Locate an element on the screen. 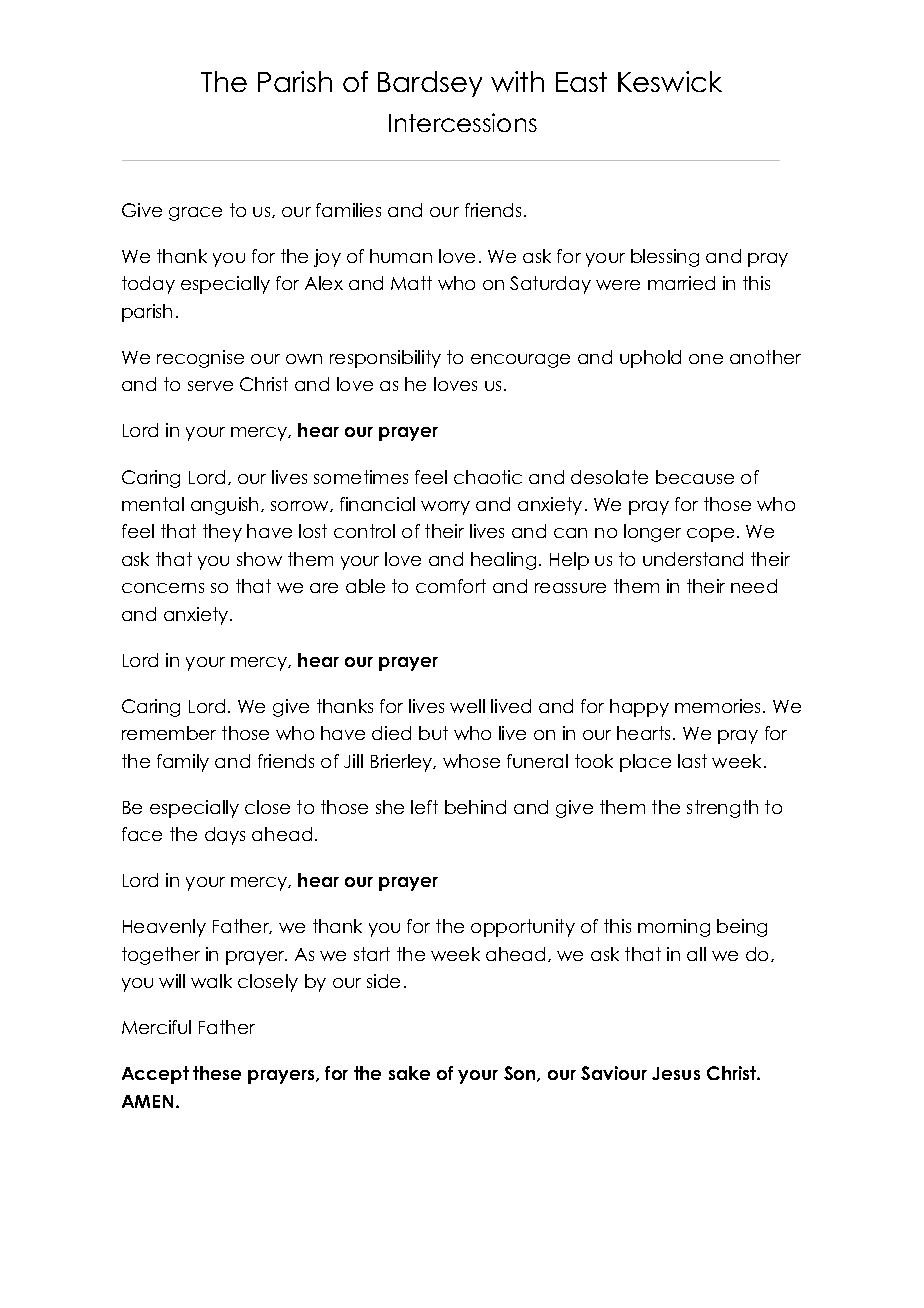 This screenshot has height=1308, width=924. one is located at coordinates (706, 359).
